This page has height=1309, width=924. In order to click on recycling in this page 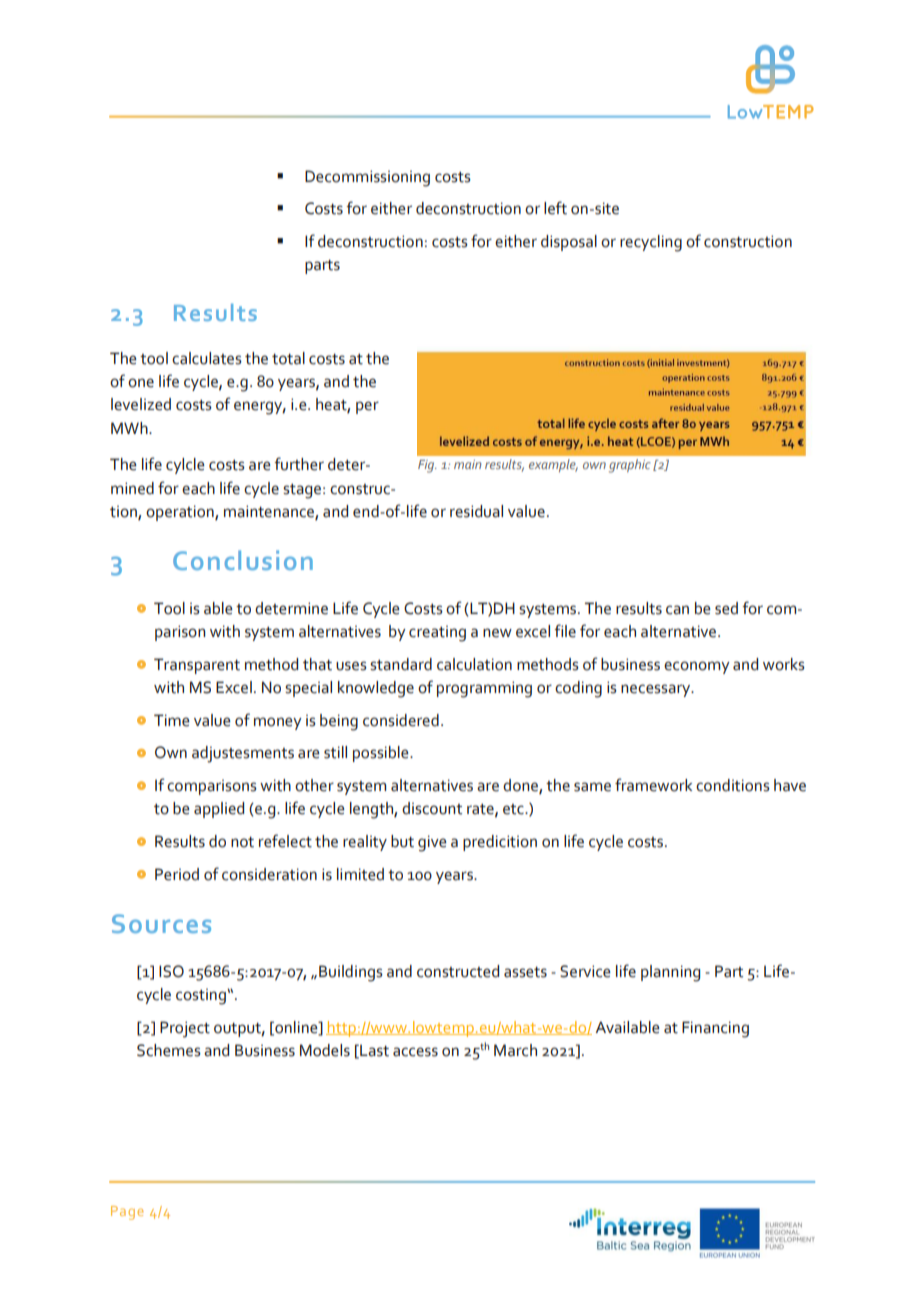, I will do `click(651, 243)`.
